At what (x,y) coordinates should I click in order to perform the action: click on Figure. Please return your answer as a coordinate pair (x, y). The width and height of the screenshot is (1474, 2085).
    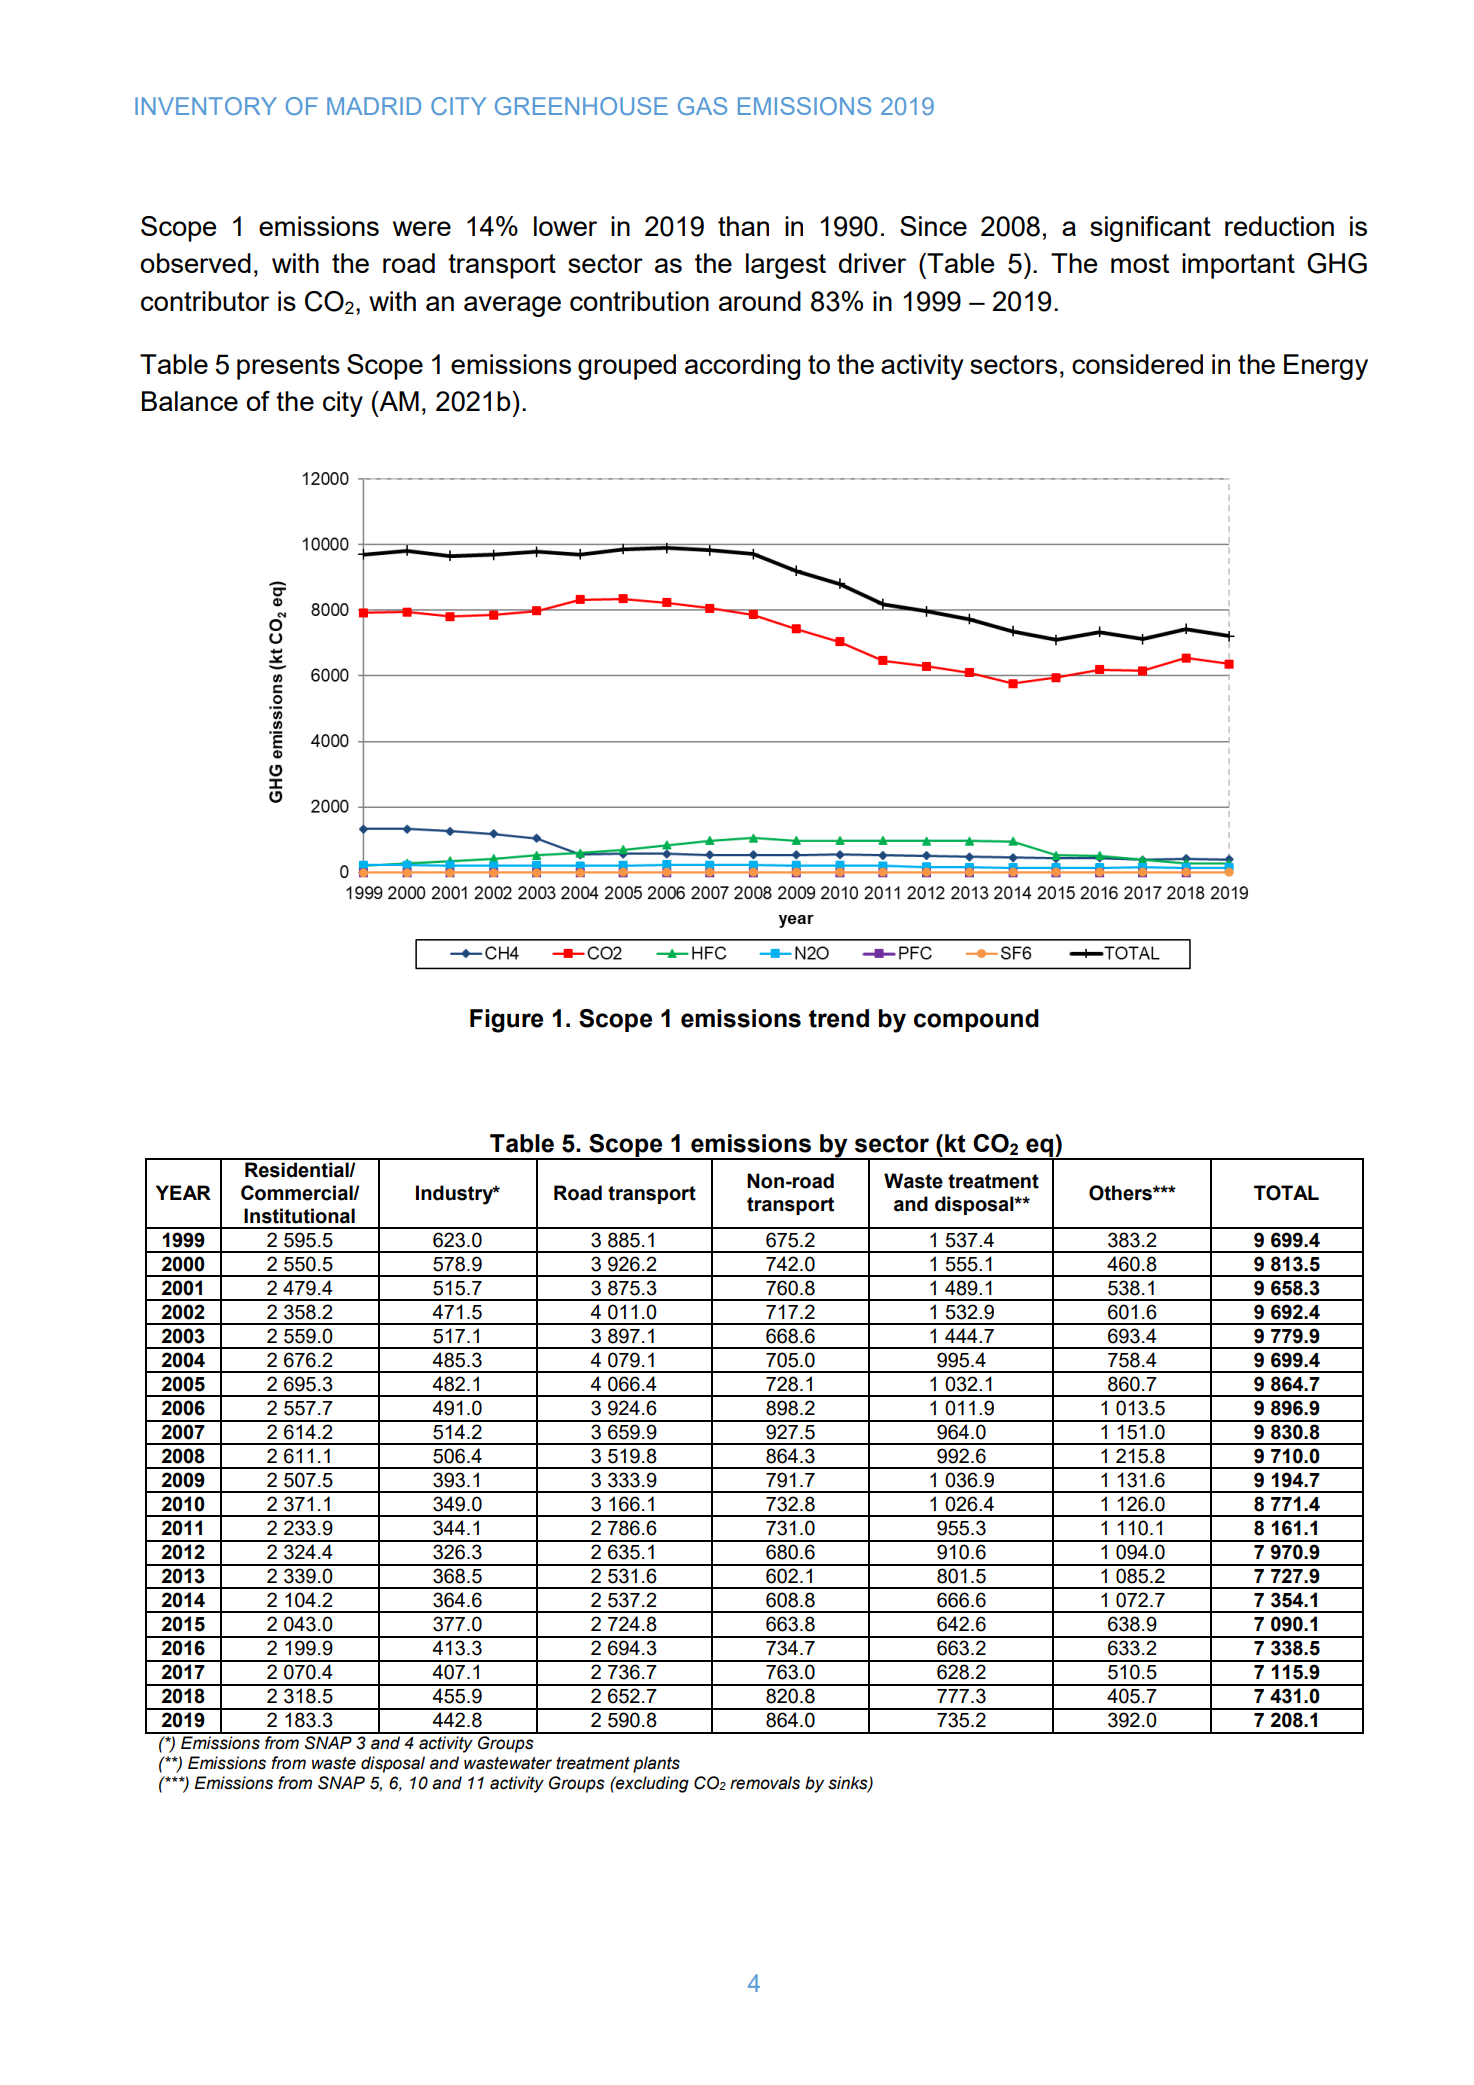
    Looking at the image, I should click on (506, 1021).
